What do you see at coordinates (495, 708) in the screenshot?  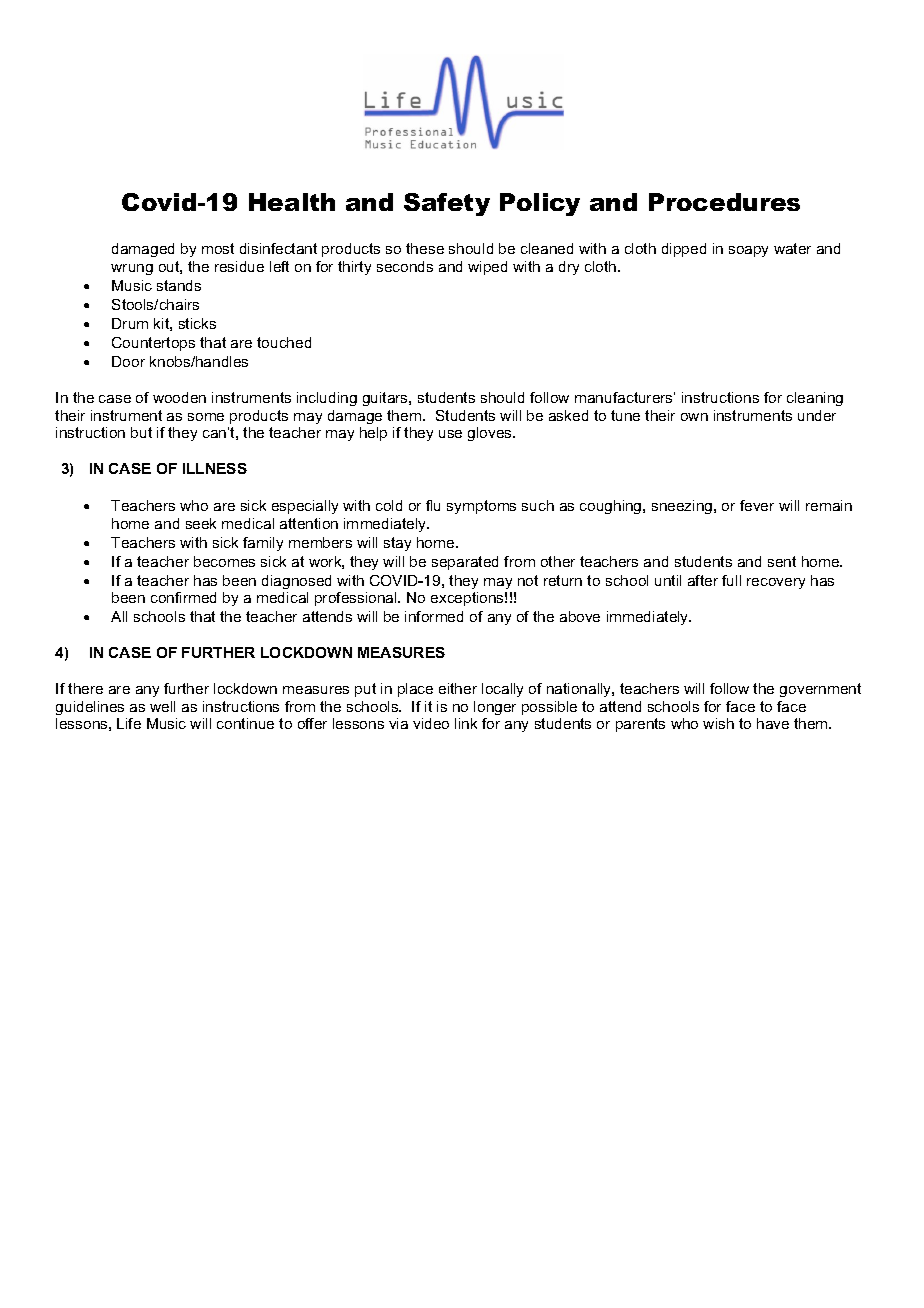 I see `longer` at bounding box center [495, 708].
